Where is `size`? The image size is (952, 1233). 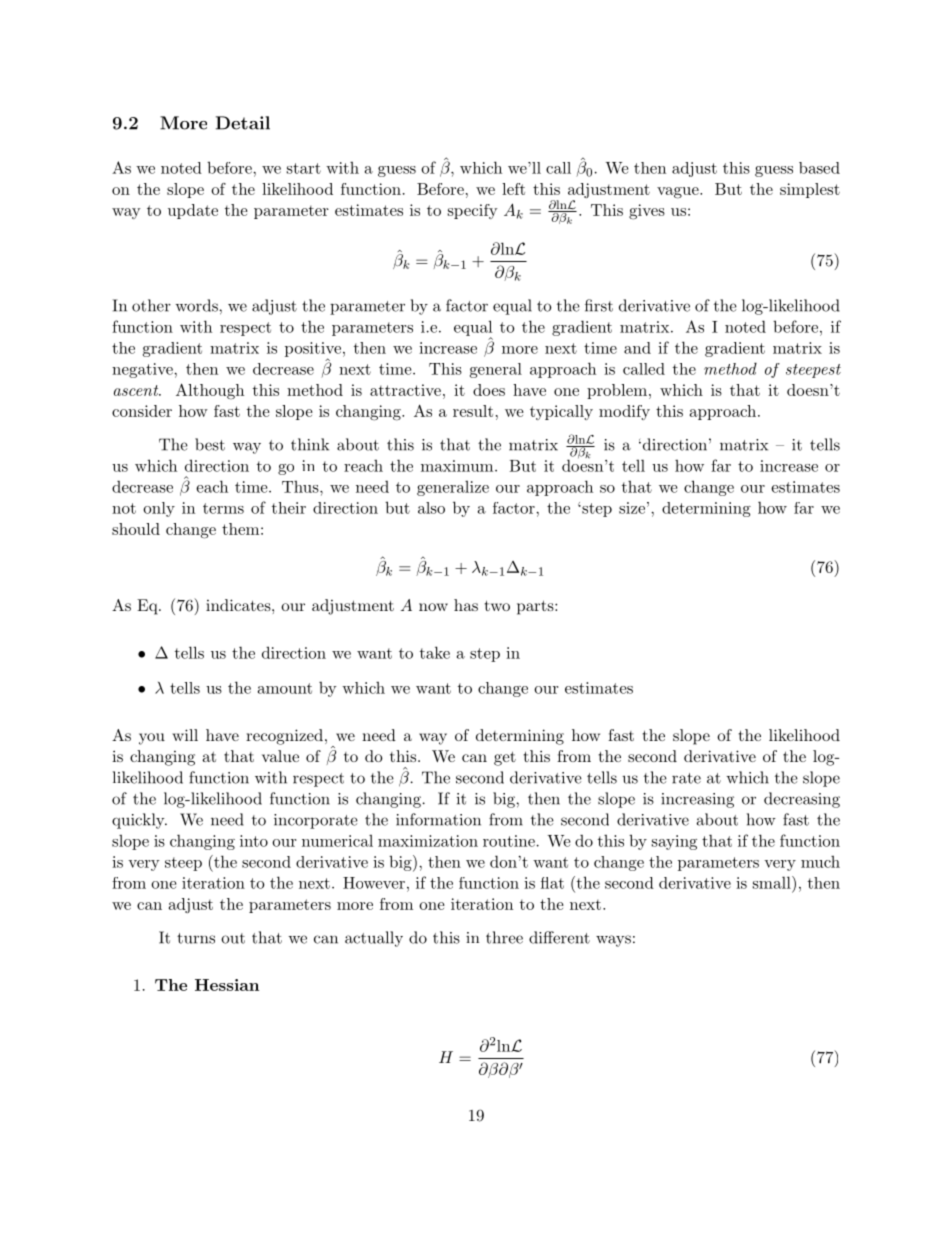
size is located at coordinates (632, 508).
